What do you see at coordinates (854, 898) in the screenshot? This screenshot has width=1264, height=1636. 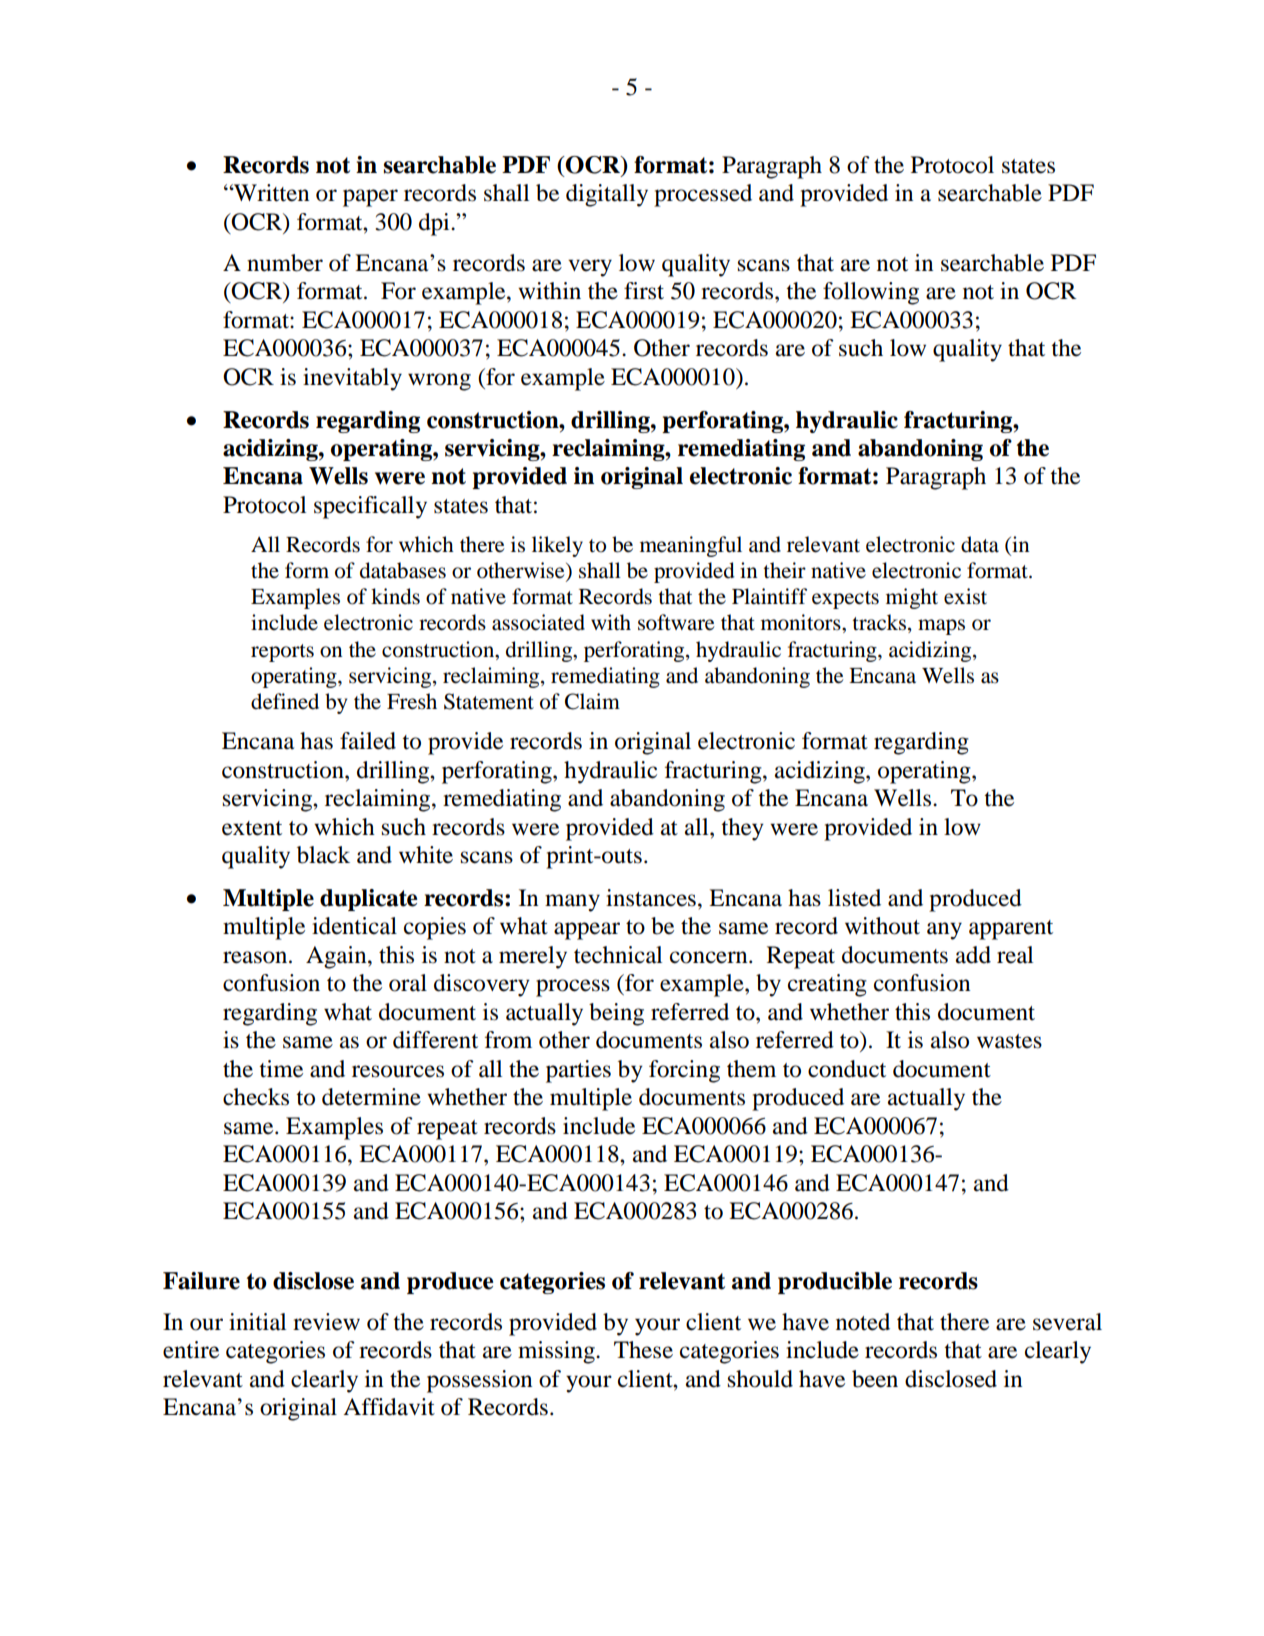 I see `listed` at bounding box center [854, 898].
